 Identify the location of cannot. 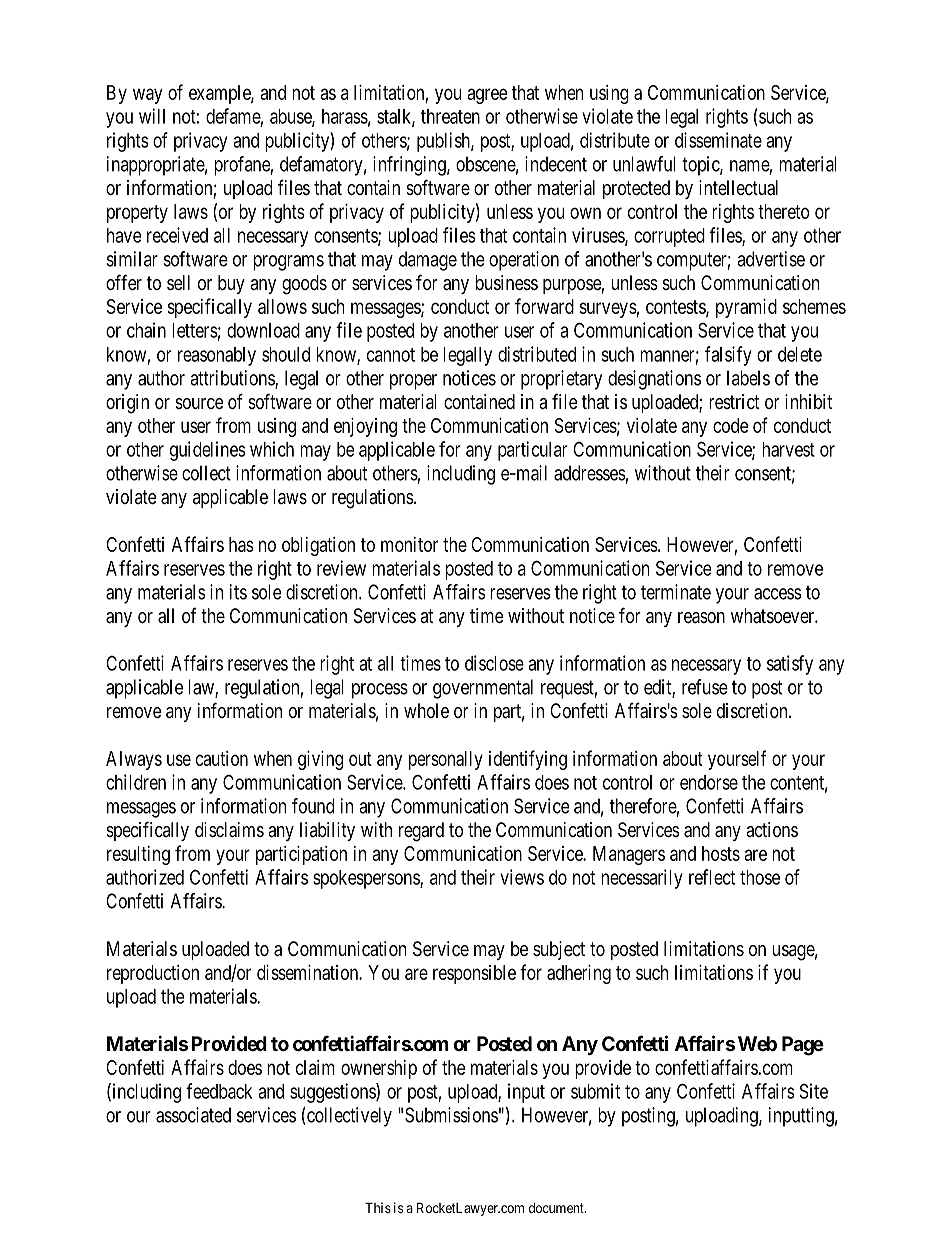
(391, 355).
